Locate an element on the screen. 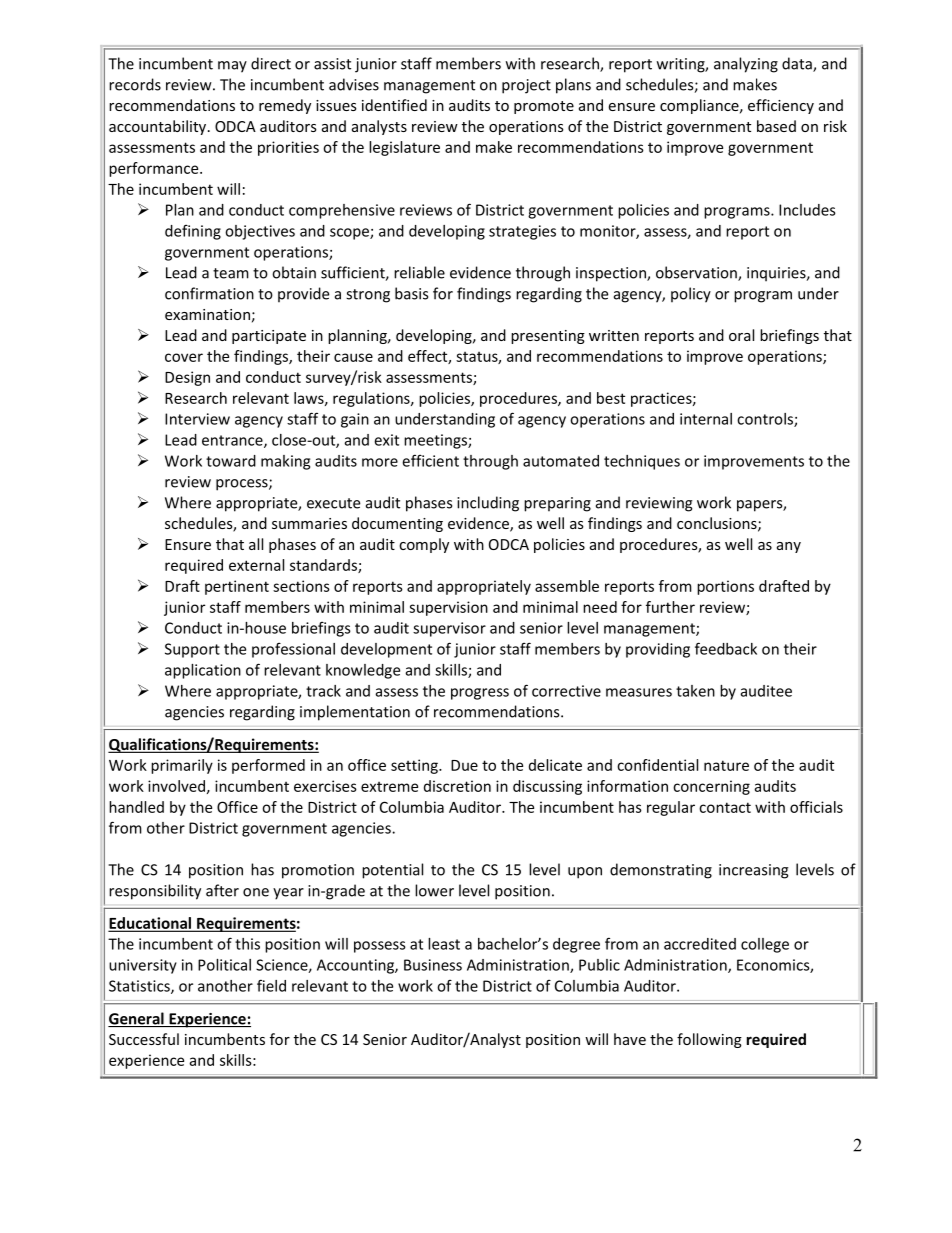  presenting is located at coordinates (548, 337).
